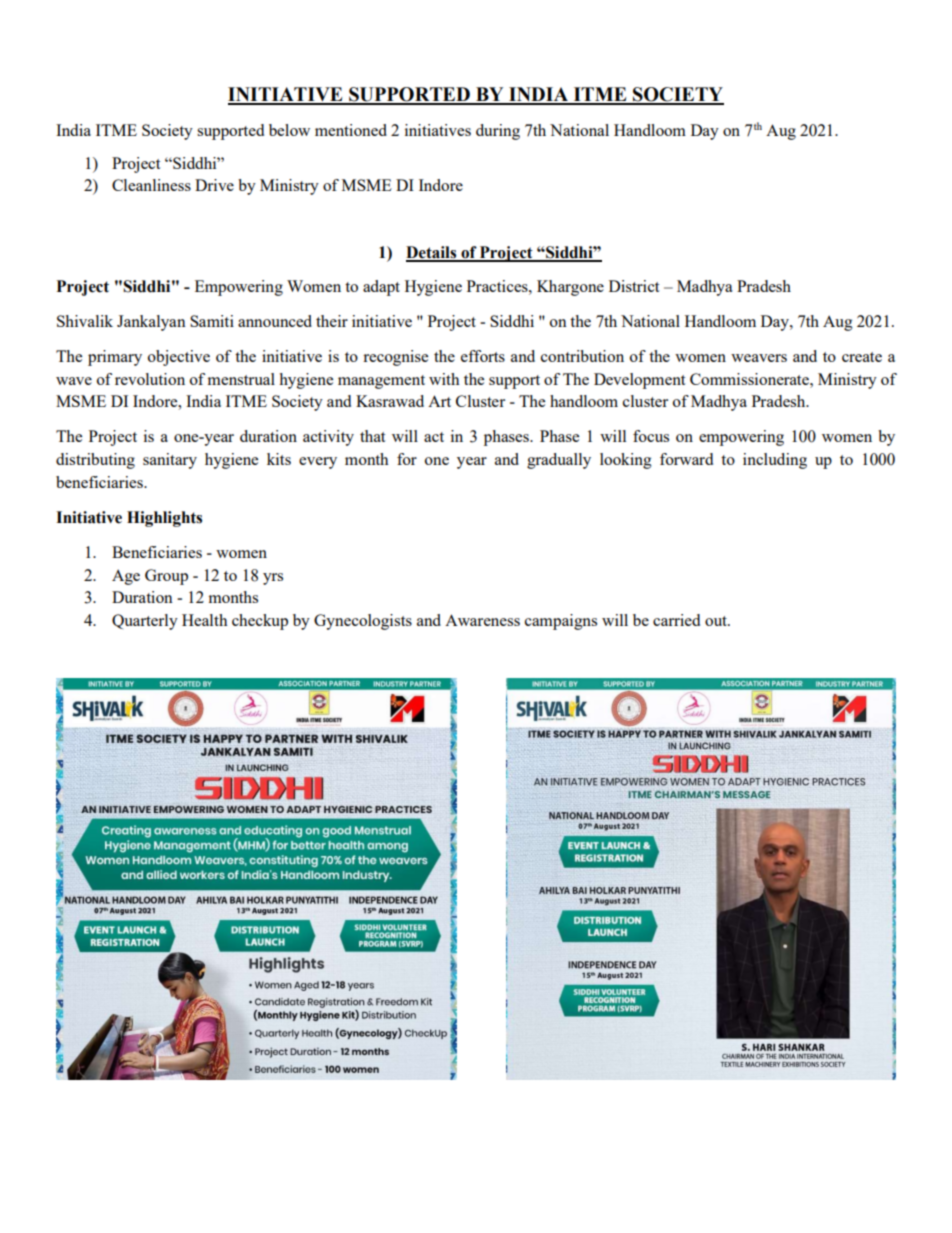 This image has width=952, height=1233. What do you see at coordinates (351, 130) in the image?
I see `mentioned` at bounding box center [351, 130].
